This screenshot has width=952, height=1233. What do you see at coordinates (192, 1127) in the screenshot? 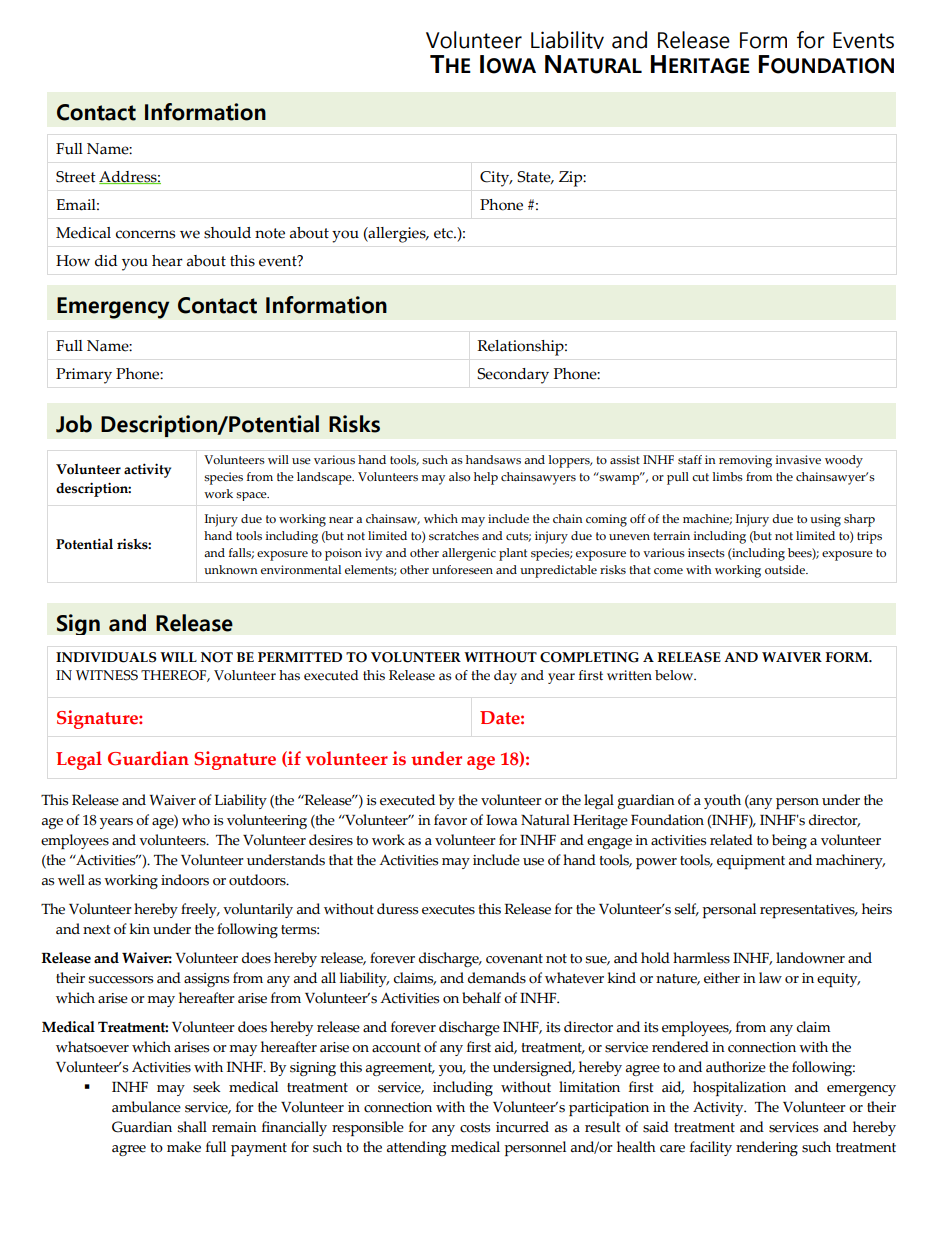
I see `shall` at bounding box center [192, 1127].
